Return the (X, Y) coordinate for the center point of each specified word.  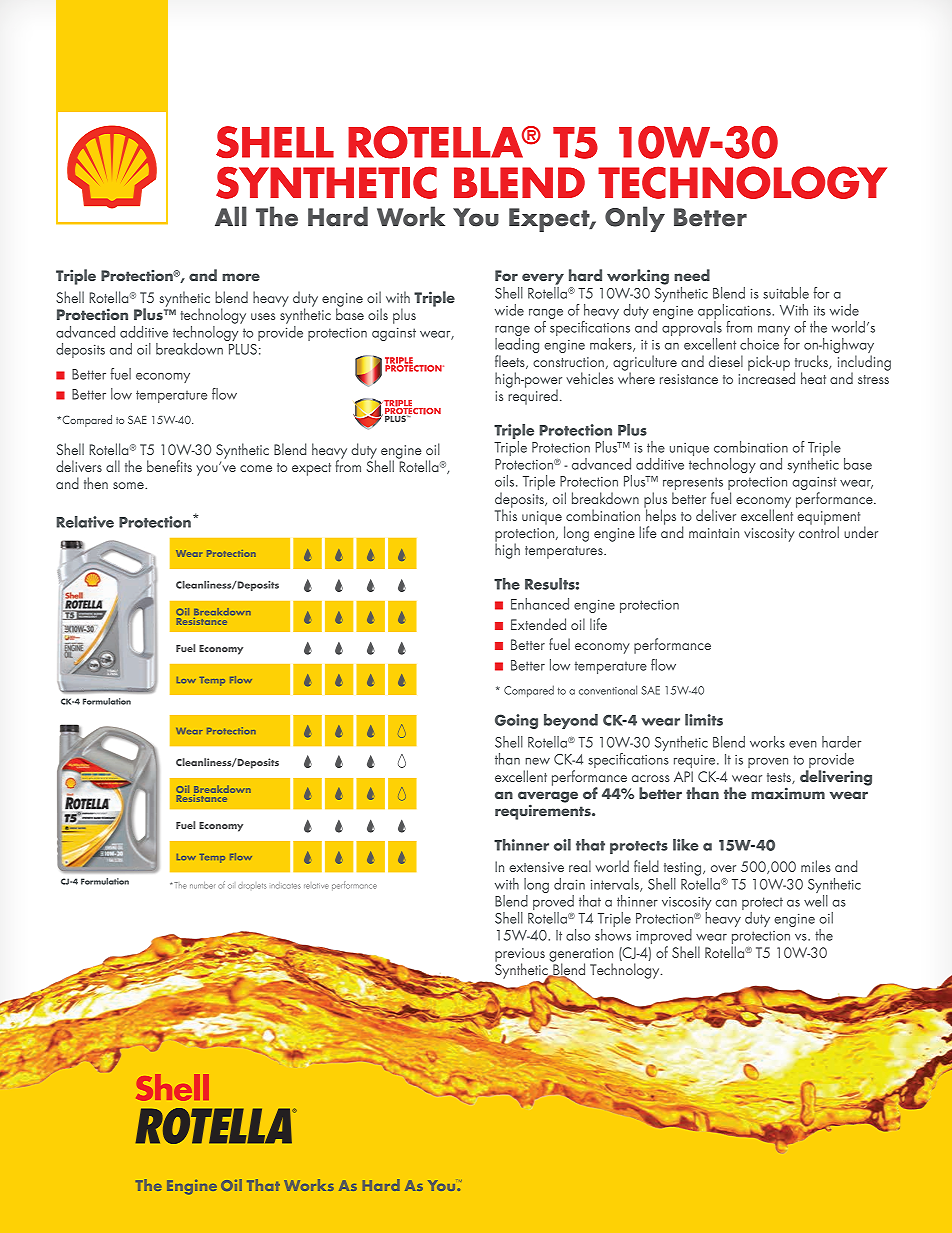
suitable (786, 293)
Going (516, 721)
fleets (511, 362)
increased (767, 377)
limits (704, 720)
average (548, 798)
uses (263, 316)
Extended (538, 624)
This (506, 514)
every (543, 279)
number (202, 885)
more (241, 277)
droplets (252, 886)
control (819, 531)
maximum (788, 793)
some (129, 485)
